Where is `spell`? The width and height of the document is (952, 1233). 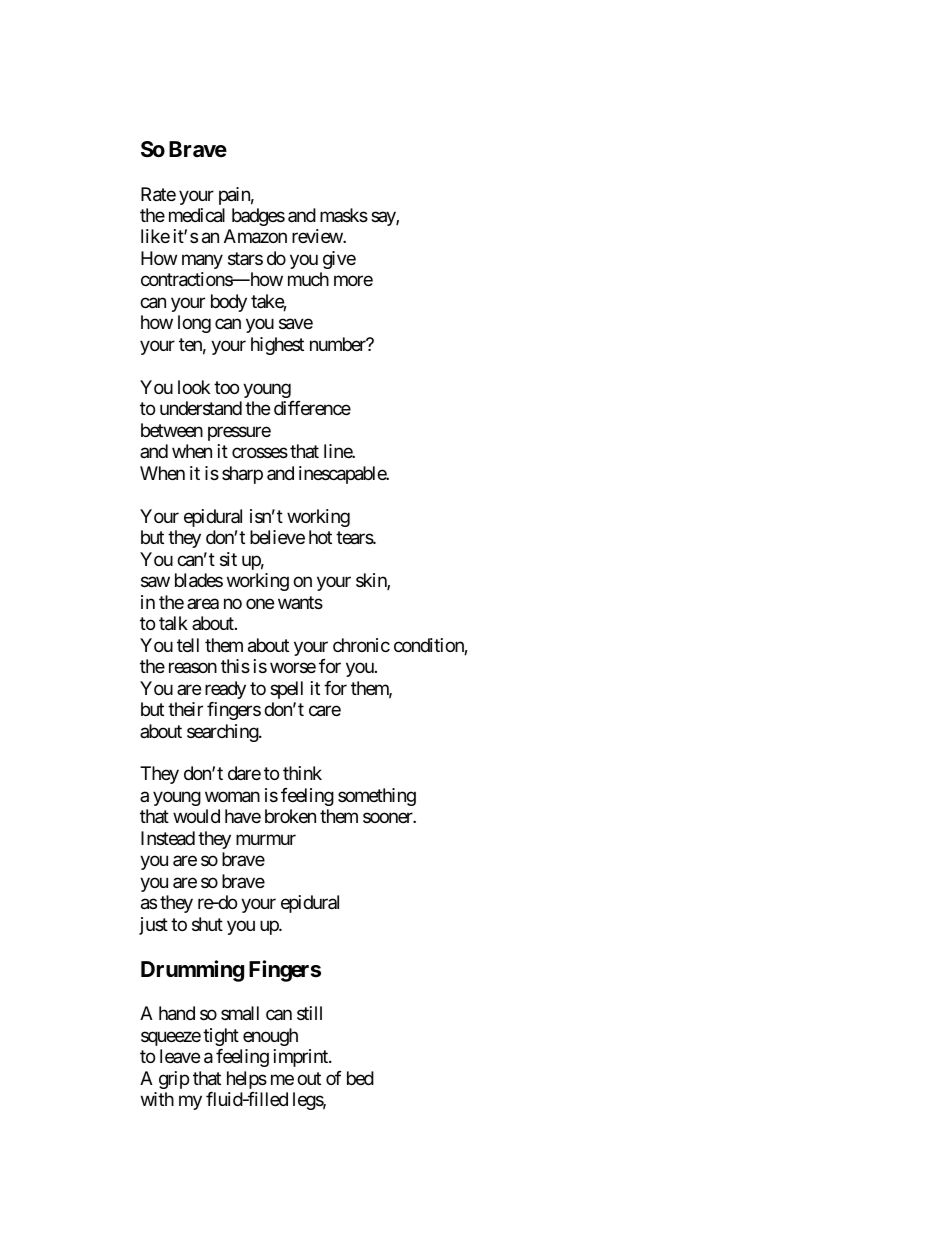 spell is located at coordinates (286, 690).
